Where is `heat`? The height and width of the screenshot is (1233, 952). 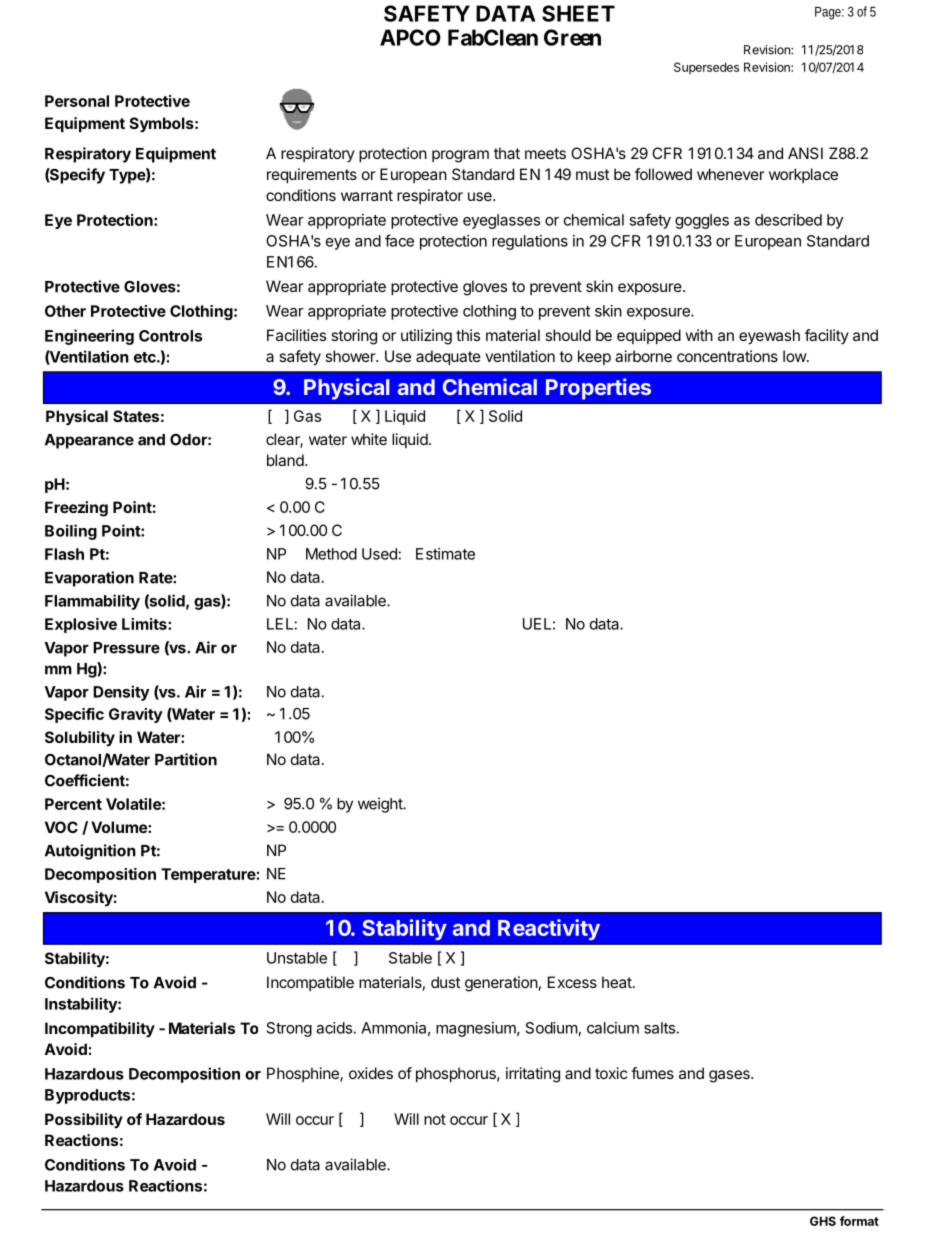
heat is located at coordinates (618, 982).
